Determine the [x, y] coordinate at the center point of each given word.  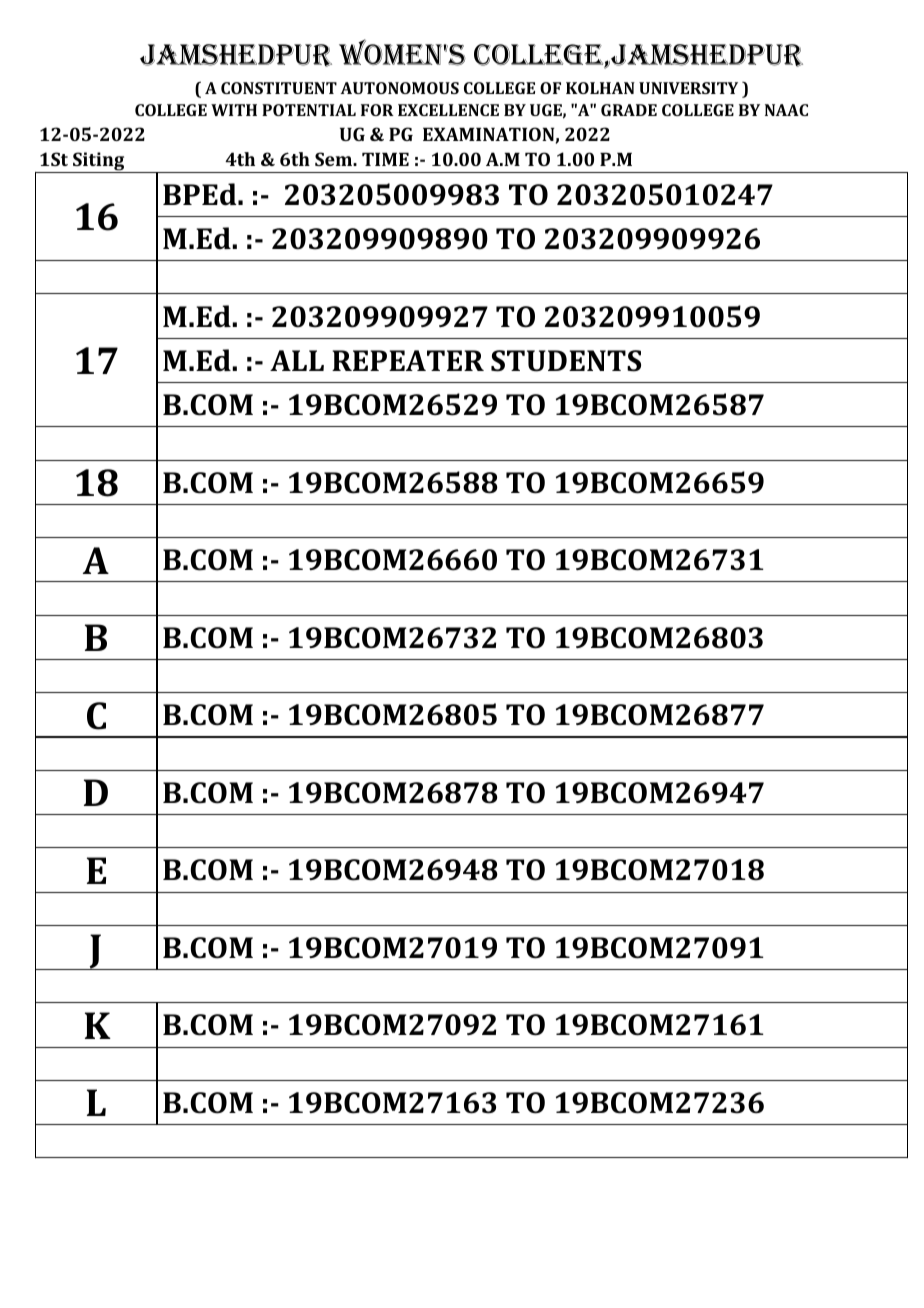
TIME [385, 159]
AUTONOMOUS [399, 88]
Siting [99, 162]
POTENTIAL [309, 110]
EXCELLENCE [448, 110]
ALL [297, 360]
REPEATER [408, 360]
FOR [377, 110]
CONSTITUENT [279, 88]
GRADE [629, 110]
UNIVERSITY [688, 88]
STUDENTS [566, 361]
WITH [234, 110]
